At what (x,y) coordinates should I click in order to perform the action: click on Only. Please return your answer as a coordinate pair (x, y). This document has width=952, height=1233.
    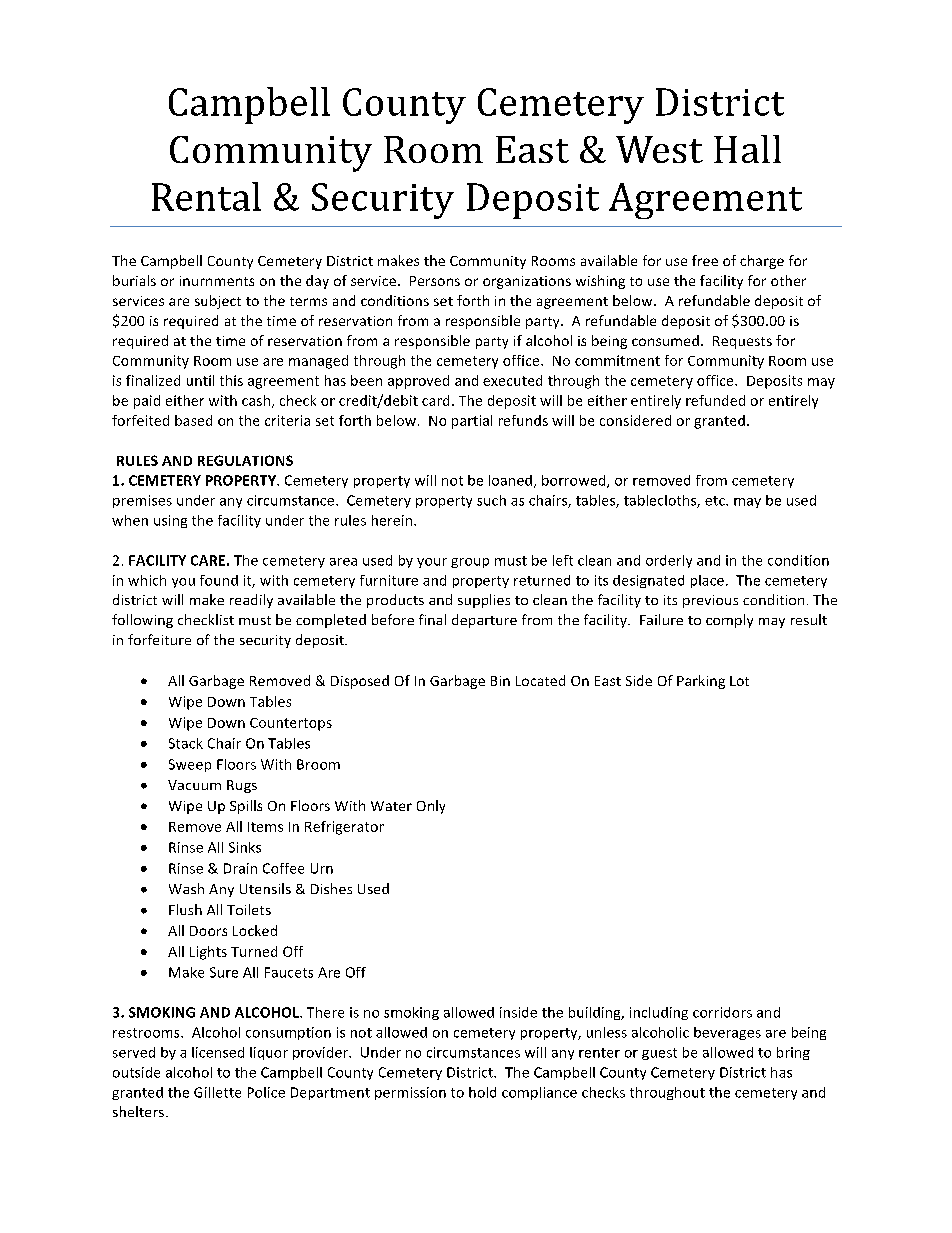
    Looking at the image, I should click on (431, 807).
